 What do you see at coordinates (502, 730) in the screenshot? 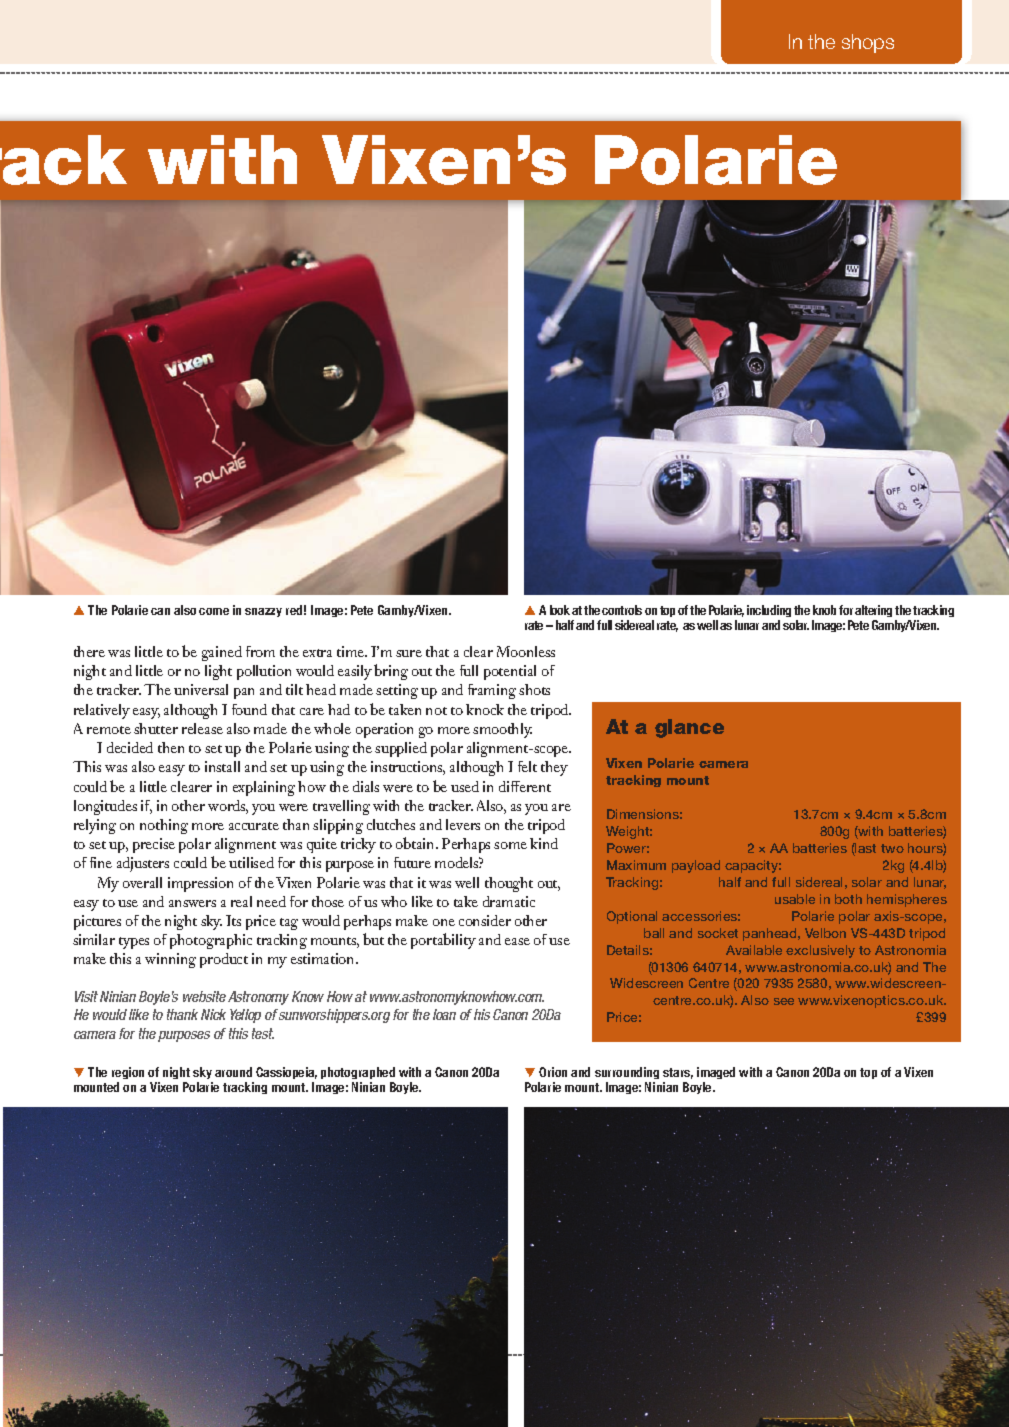
I see `smoothly` at bounding box center [502, 730].
